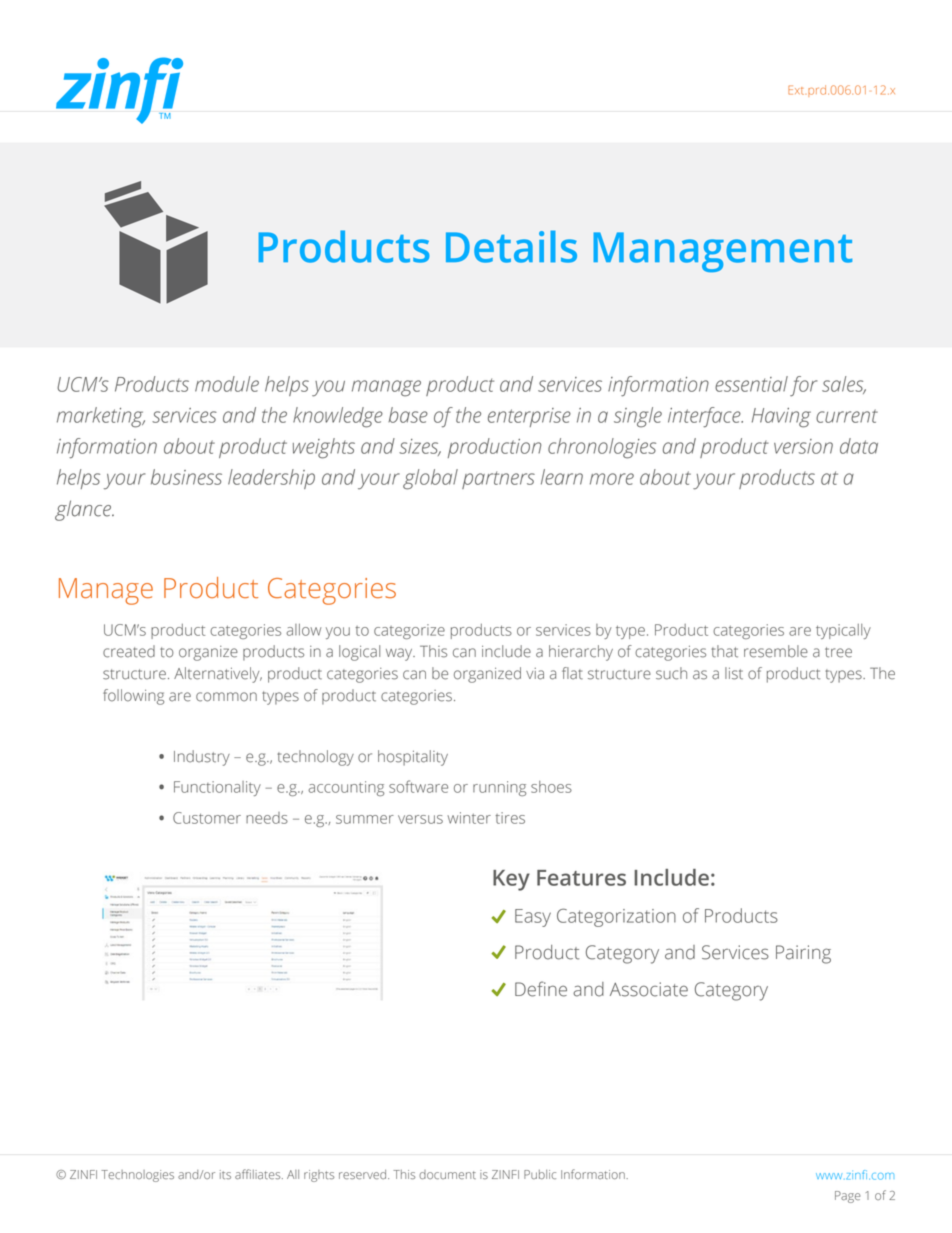 The height and width of the screenshot is (1233, 952). What do you see at coordinates (447, 1174) in the screenshot?
I see `document` at bounding box center [447, 1174].
